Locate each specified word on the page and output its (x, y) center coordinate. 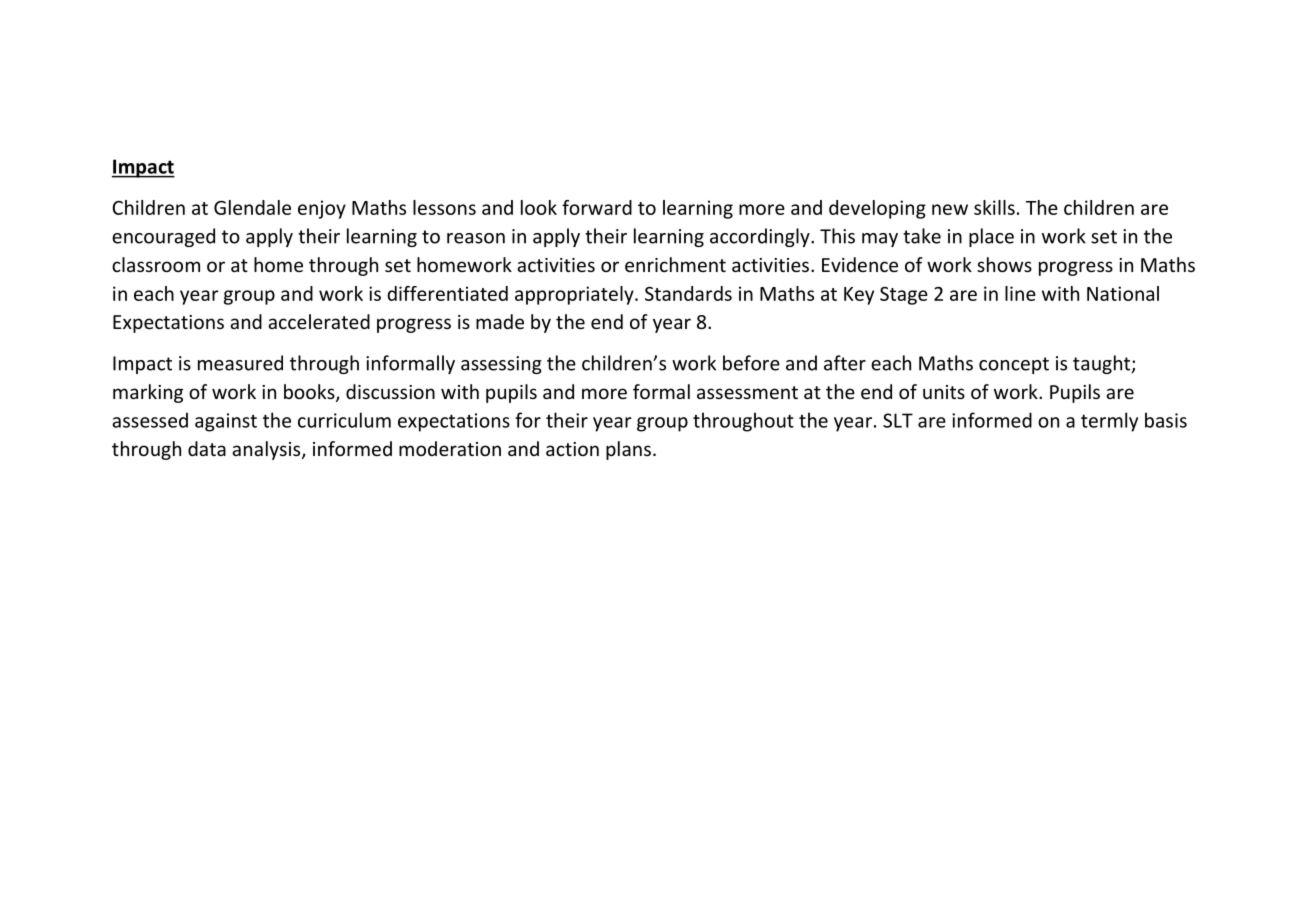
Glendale (252, 207)
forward (597, 207)
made (500, 321)
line (1020, 293)
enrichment (675, 264)
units (944, 392)
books (310, 393)
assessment (747, 392)
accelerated (319, 321)
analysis (267, 450)
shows (1004, 264)
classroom (156, 264)
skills (994, 207)
